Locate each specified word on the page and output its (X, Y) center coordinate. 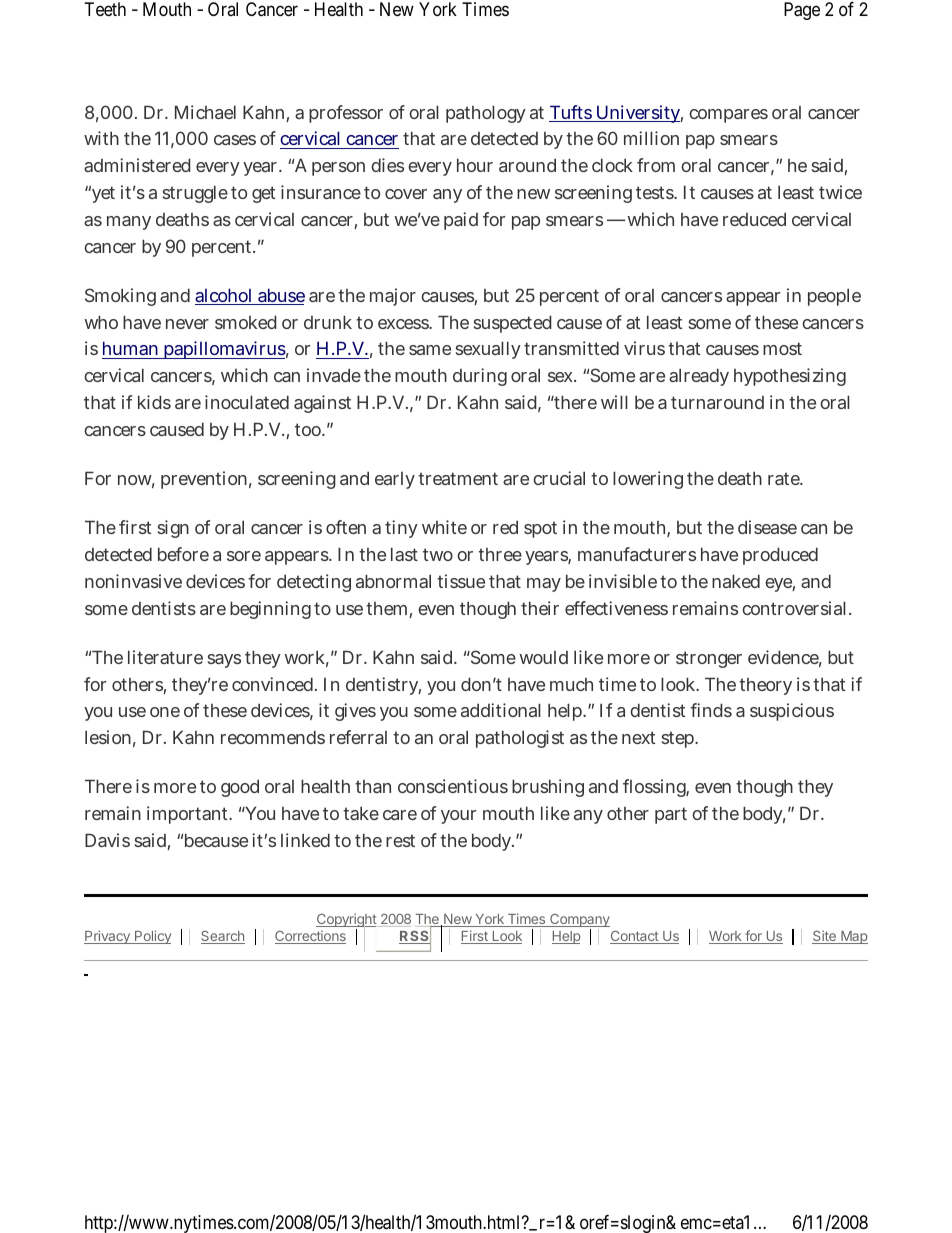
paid (461, 221)
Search (223, 937)
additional (501, 710)
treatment (458, 478)
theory (765, 686)
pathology (486, 114)
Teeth (105, 9)
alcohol (225, 296)
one (165, 712)
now (136, 481)
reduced (754, 219)
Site (825, 937)
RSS (414, 937)
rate (785, 478)
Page (802, 11)
